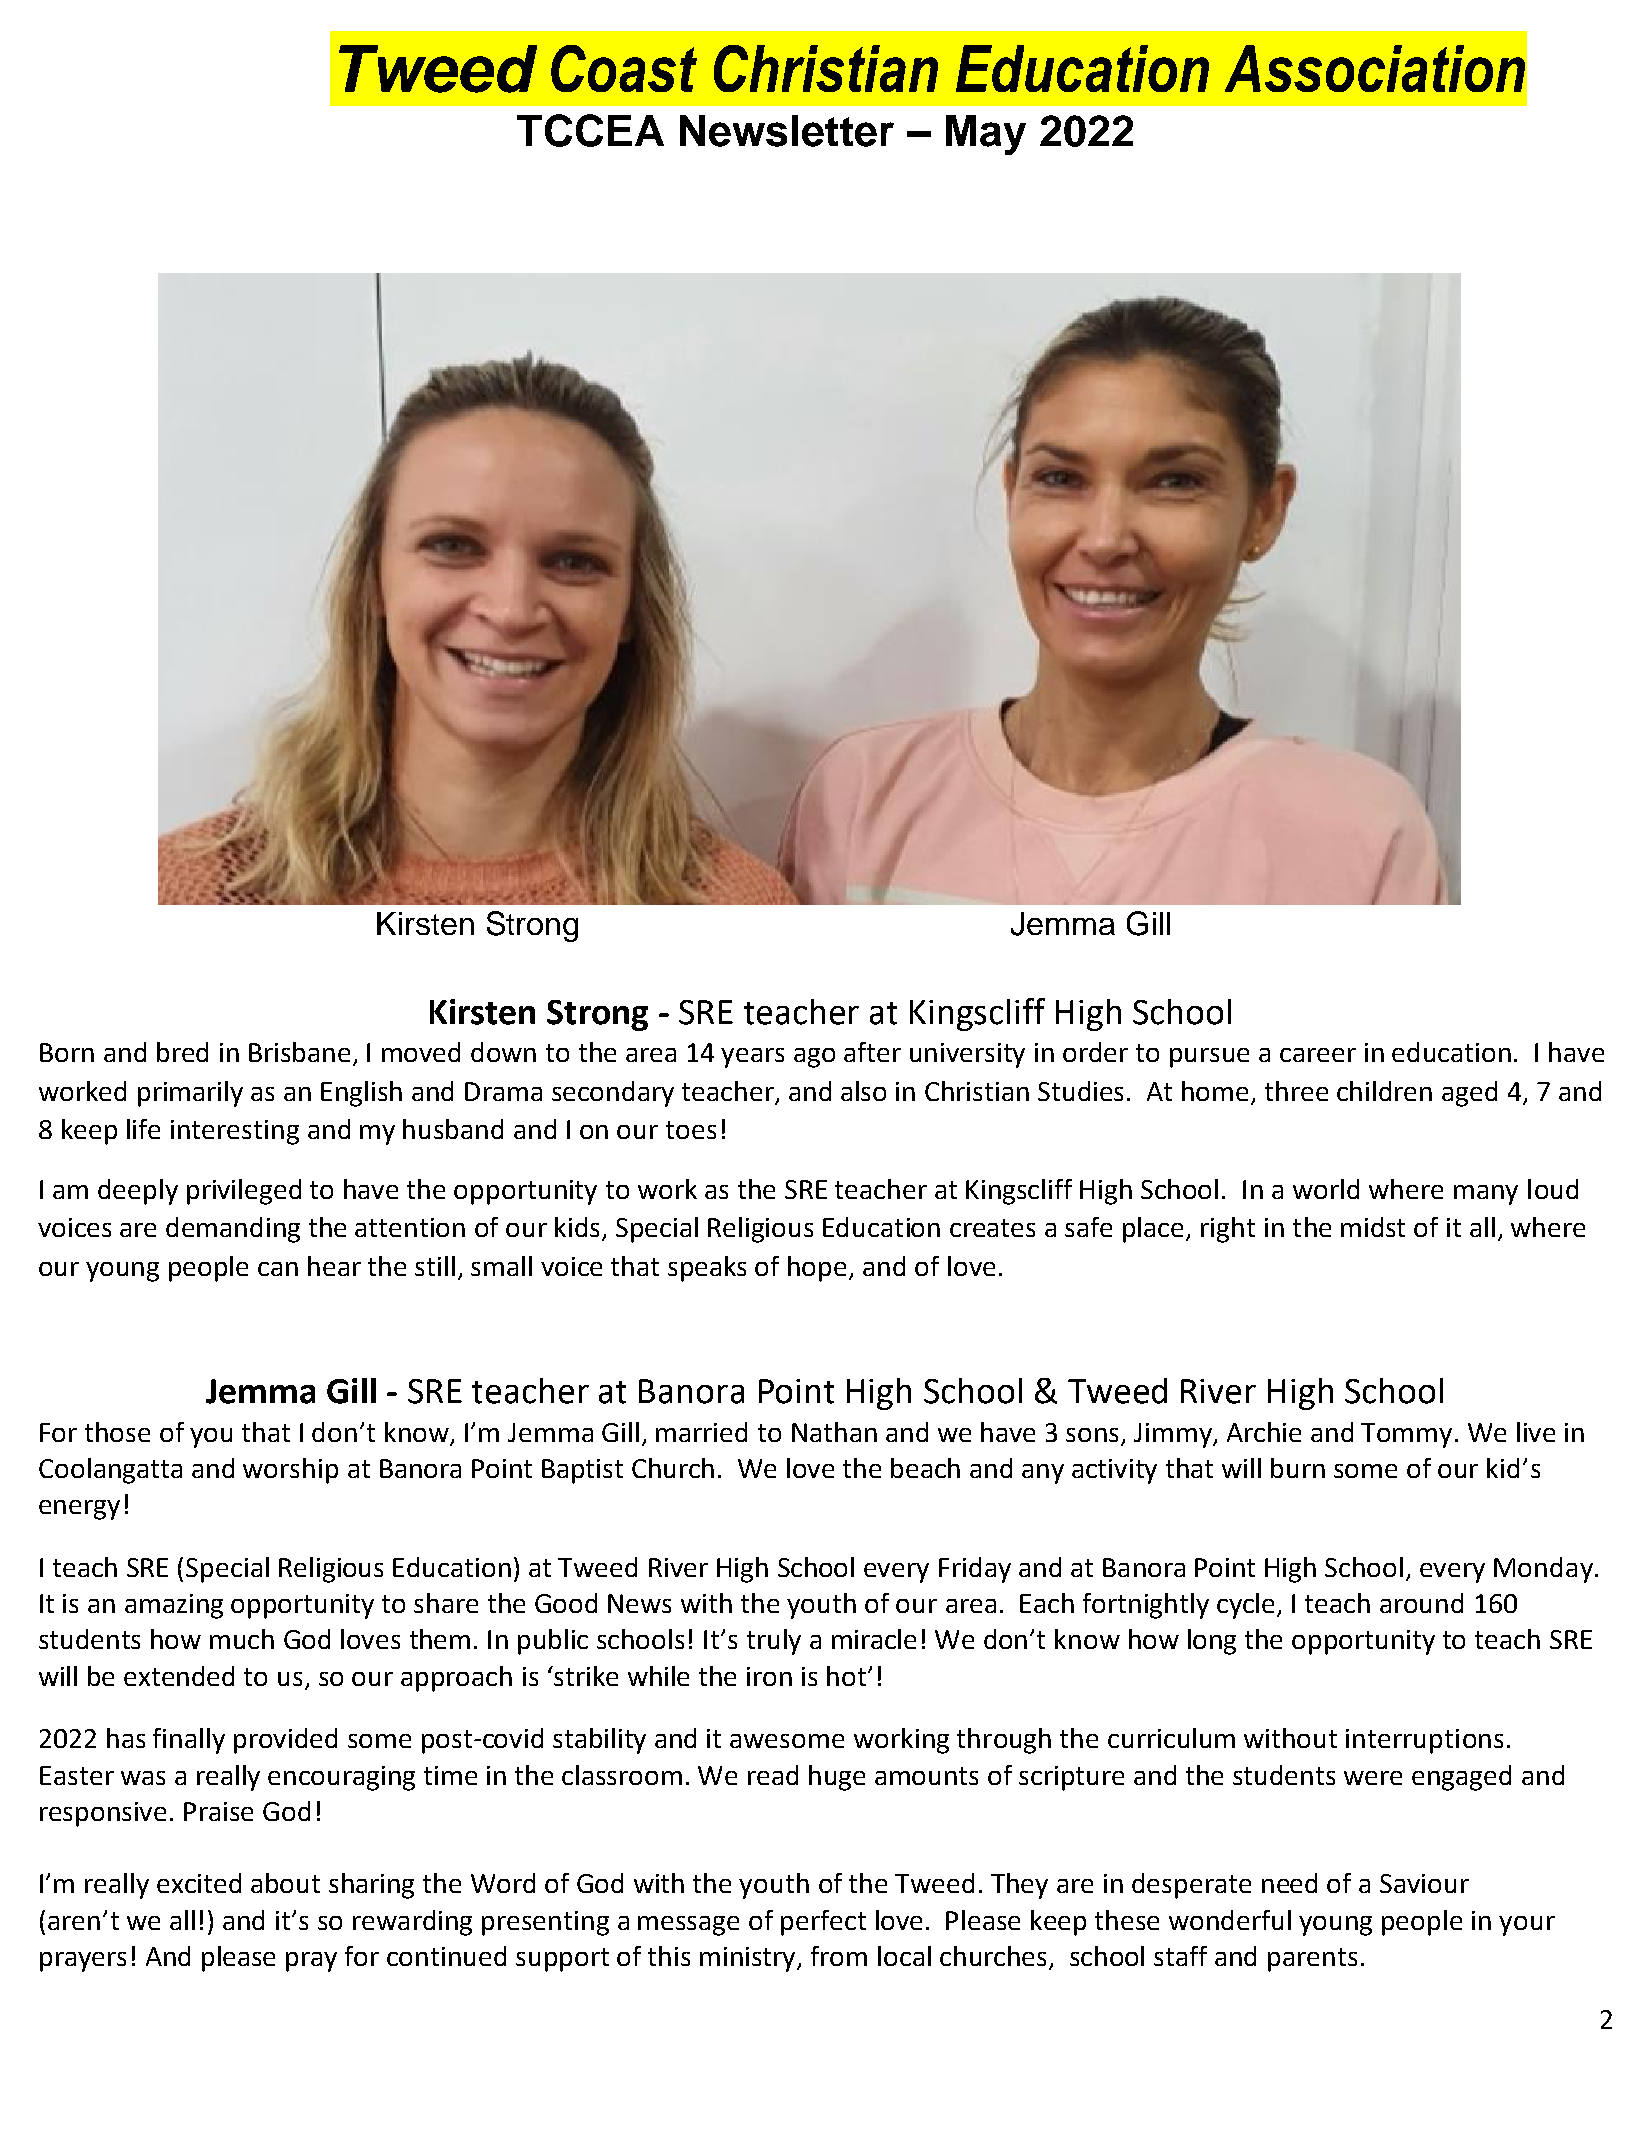  What do you see at coordinates (872, 1052) in the image?
I see `after` at bounding box center [872, 1052].
